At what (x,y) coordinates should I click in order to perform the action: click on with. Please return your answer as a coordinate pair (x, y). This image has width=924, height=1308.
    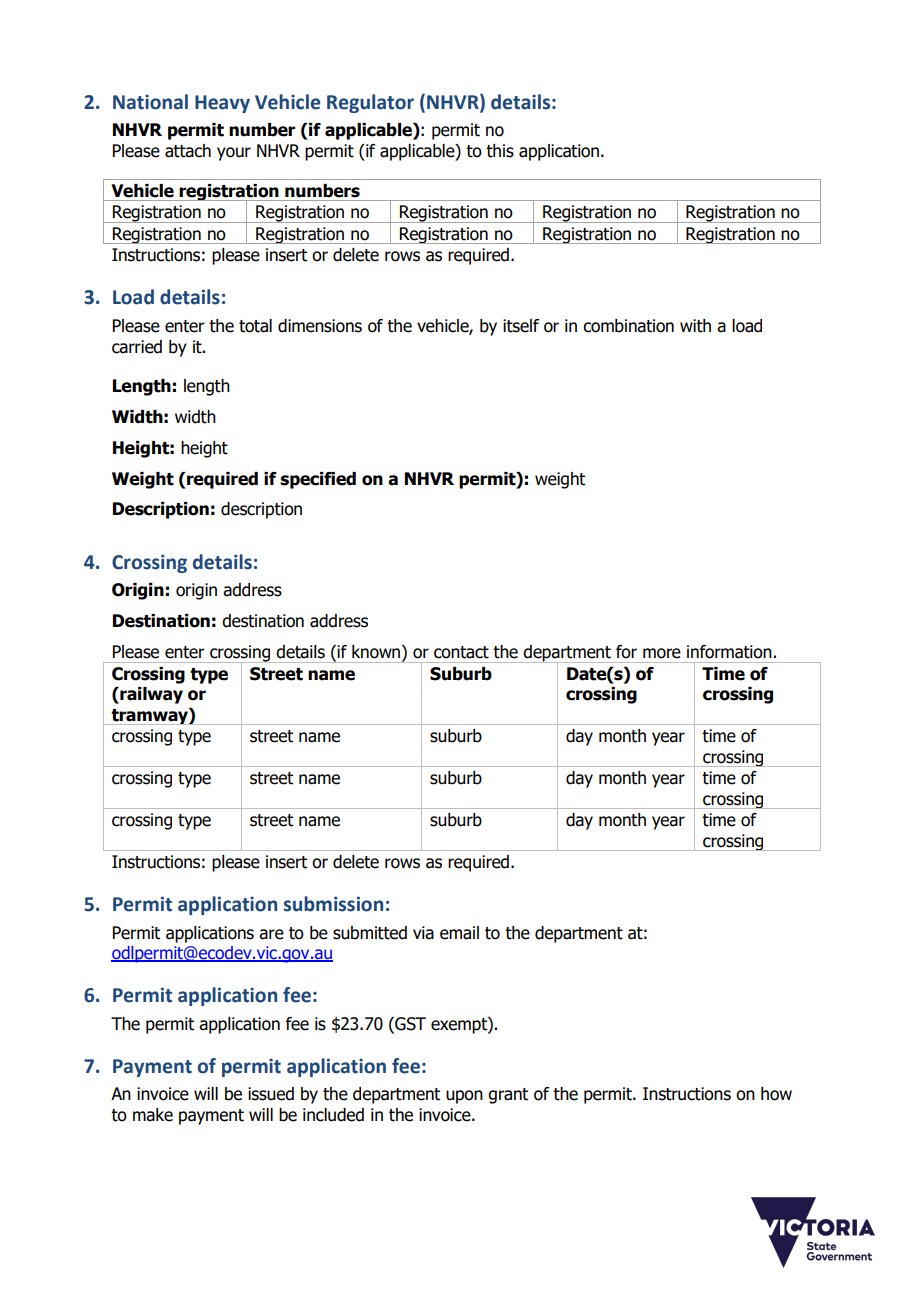
    Looking at the image, I should click on (695, 326).
